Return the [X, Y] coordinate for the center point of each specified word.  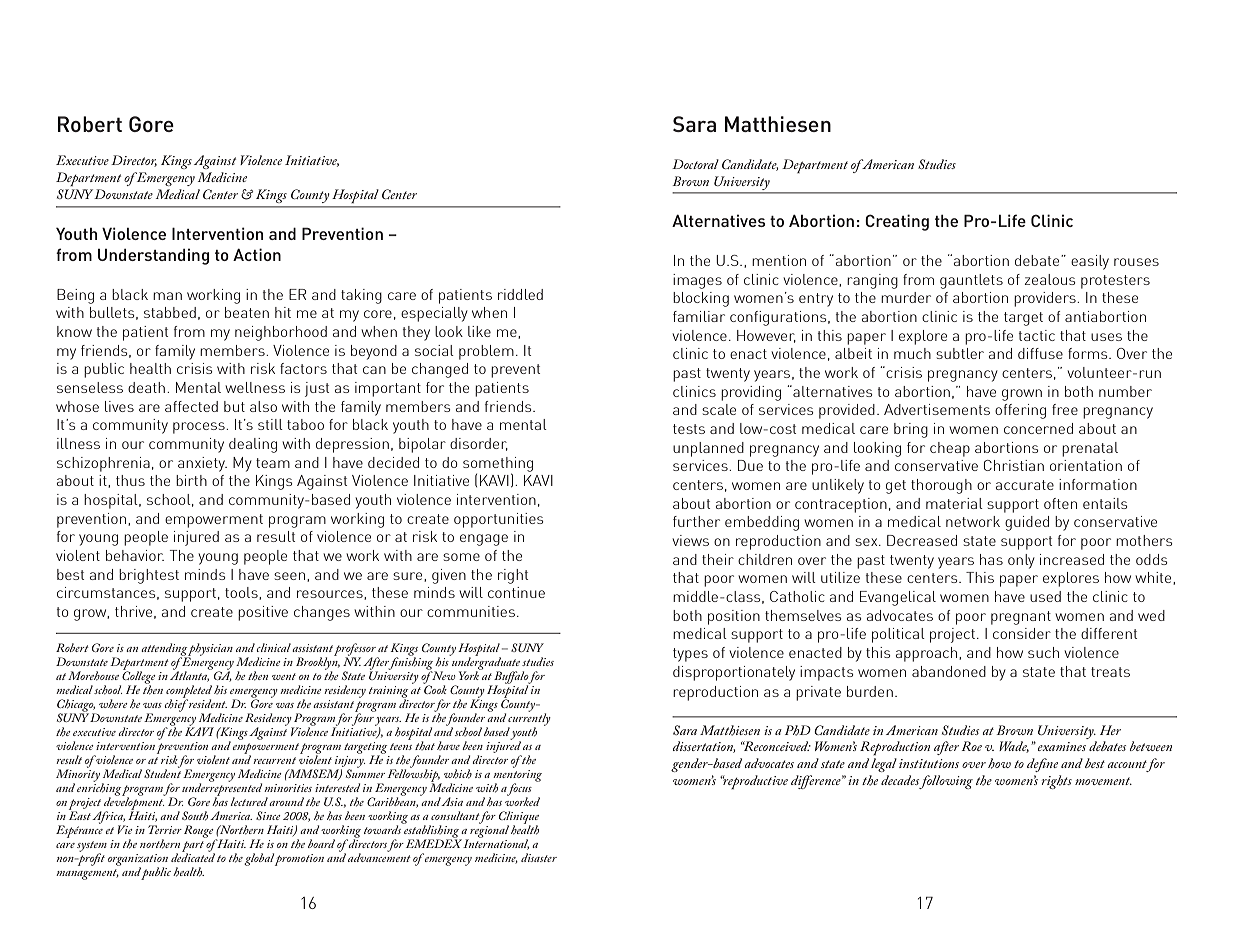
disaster [539, 857]
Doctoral [695, 164]
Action [257, 254]
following [946, 782]
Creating [897, 222]
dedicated [193, 856]
